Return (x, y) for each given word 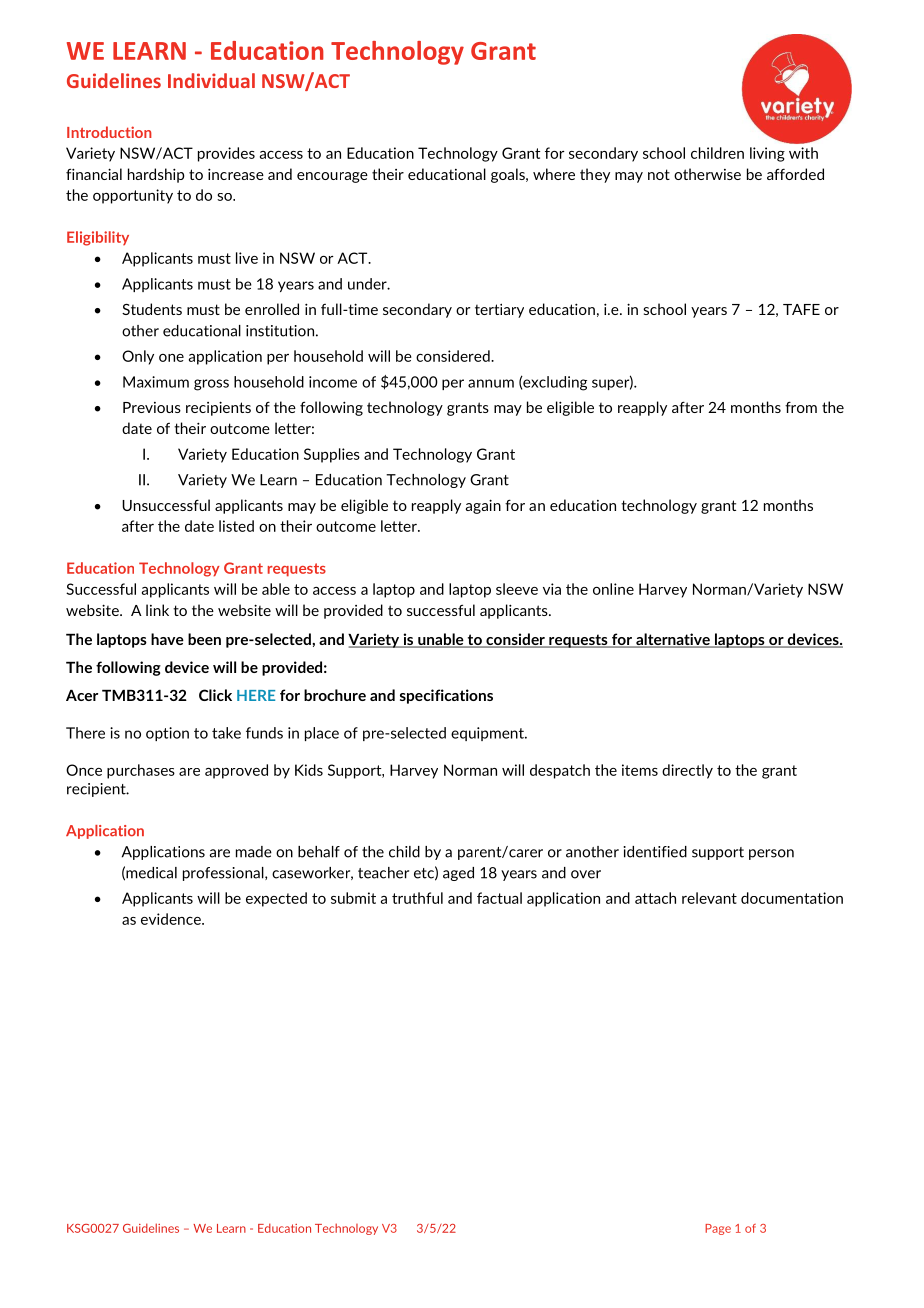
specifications (446, 696)
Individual (211, 80)
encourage (332, 177)
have (167, 639)
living (767, 154)
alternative (673, 640)
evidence (172, 919)
